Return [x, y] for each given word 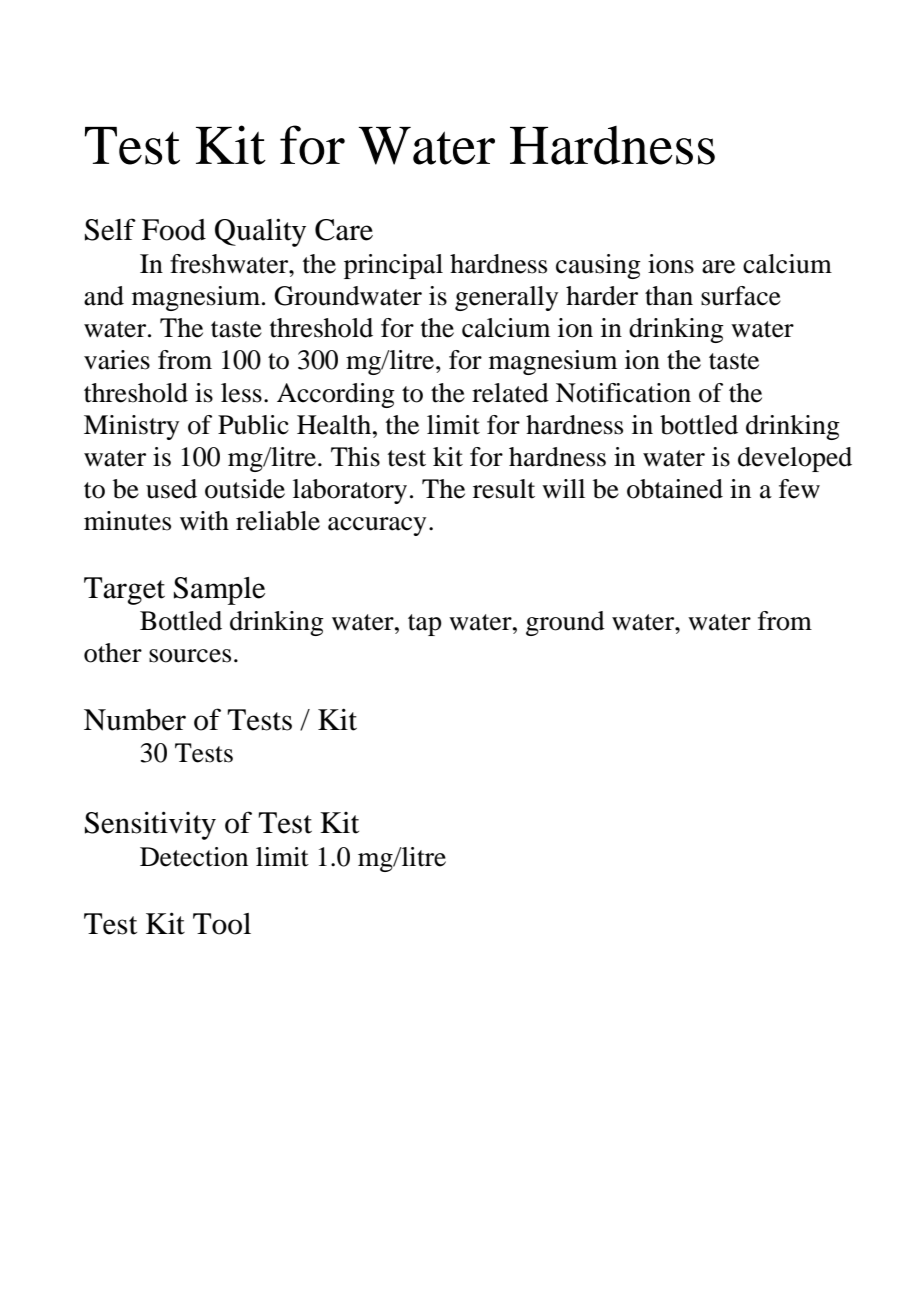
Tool [222, 924]
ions [671, 264]
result [504, 489]
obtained [675, 489]
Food [174, 230]
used [171, 489]
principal [393, 266]
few [799, 489]
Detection [194, 857]
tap [425, 625]
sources [190, 656]
